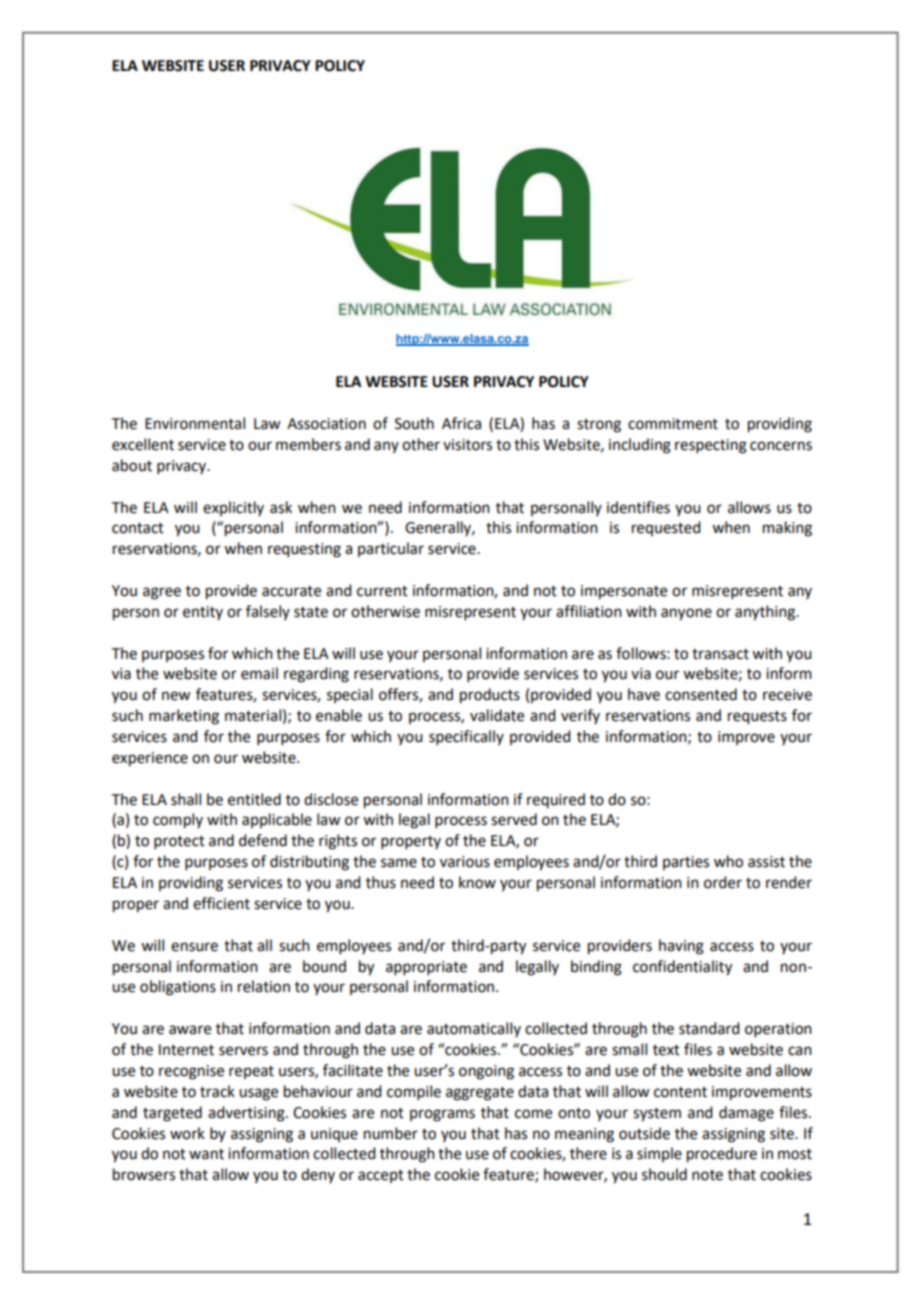  What do you see at coordinates (442, 1115) in the image?
I see `programs` at bounding box center [442, 1115].
